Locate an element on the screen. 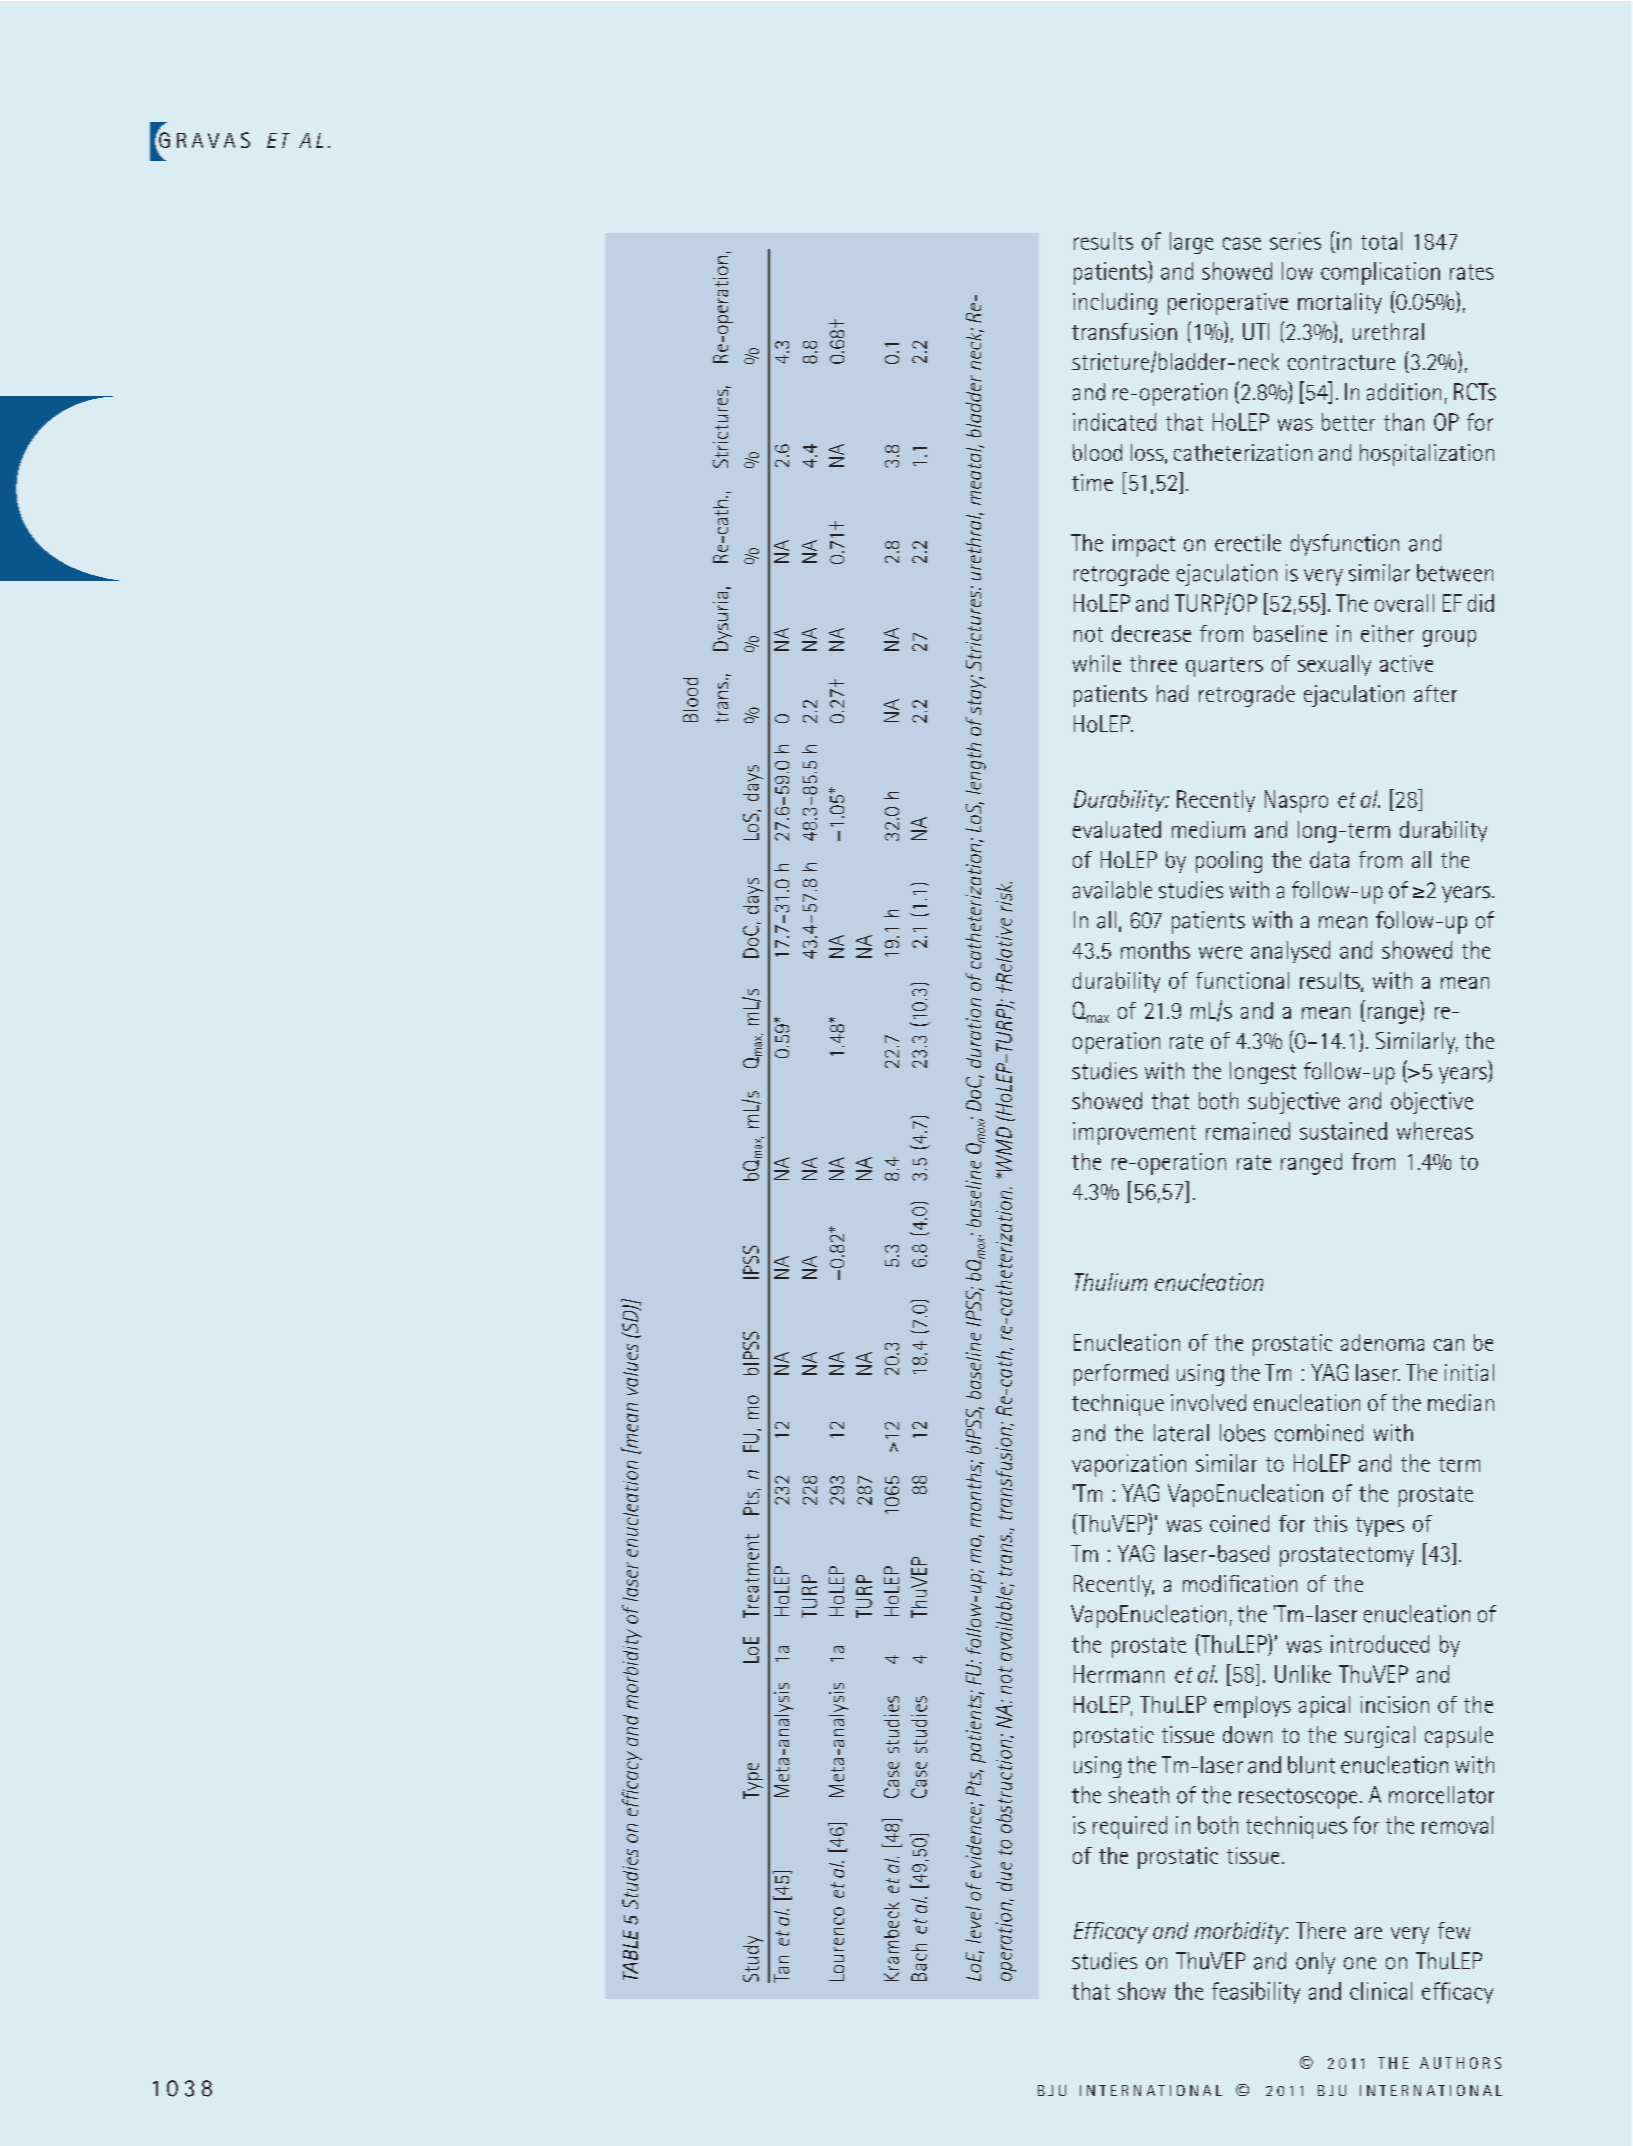 The height and width of the screenshot is (2146, 1633). addition is located at coordinates (1404, 392).
